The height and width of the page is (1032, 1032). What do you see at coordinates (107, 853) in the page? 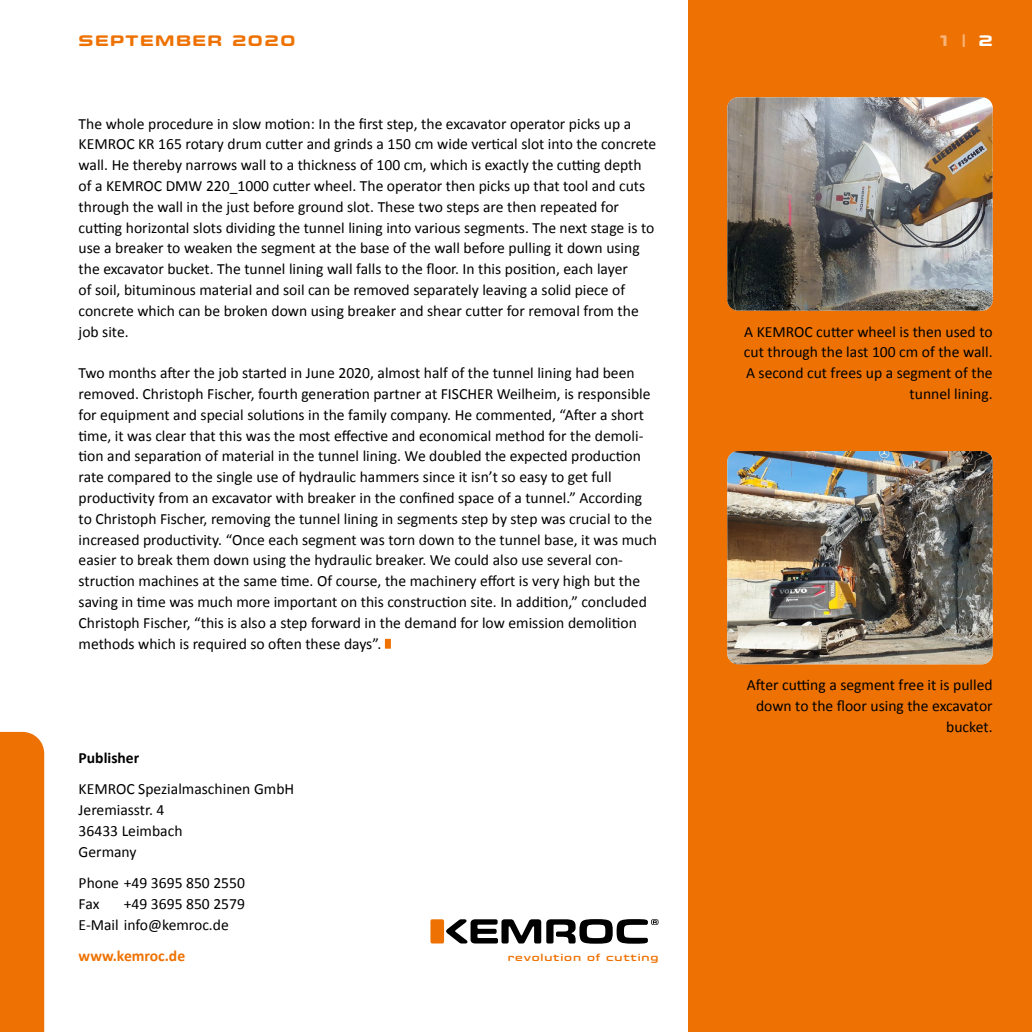
I see `Germany` at bounding box center [107, 853].
